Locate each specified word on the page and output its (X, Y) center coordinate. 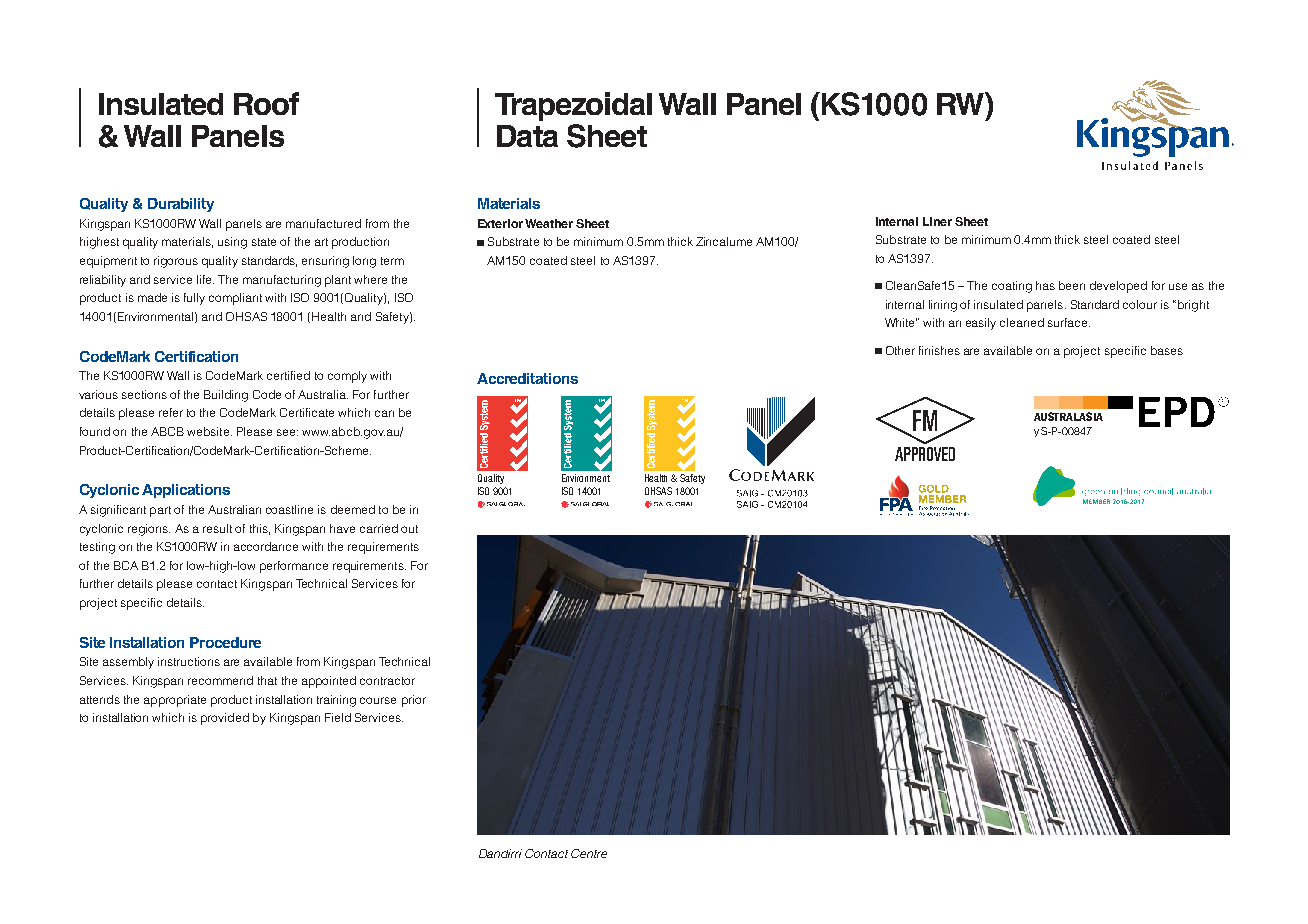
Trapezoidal (573, 106)
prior (414, 701)
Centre (589, 853)
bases (1167, 350)
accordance (266, 546)
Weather (549, 223)
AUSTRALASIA (1068, 416)
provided (225, 719)
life (205, 279)
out (409, 529)
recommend (220, 680)
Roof (266, 103)
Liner (937, 221)
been (1072, 285)
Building (226, 396)
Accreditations (527, 378)
